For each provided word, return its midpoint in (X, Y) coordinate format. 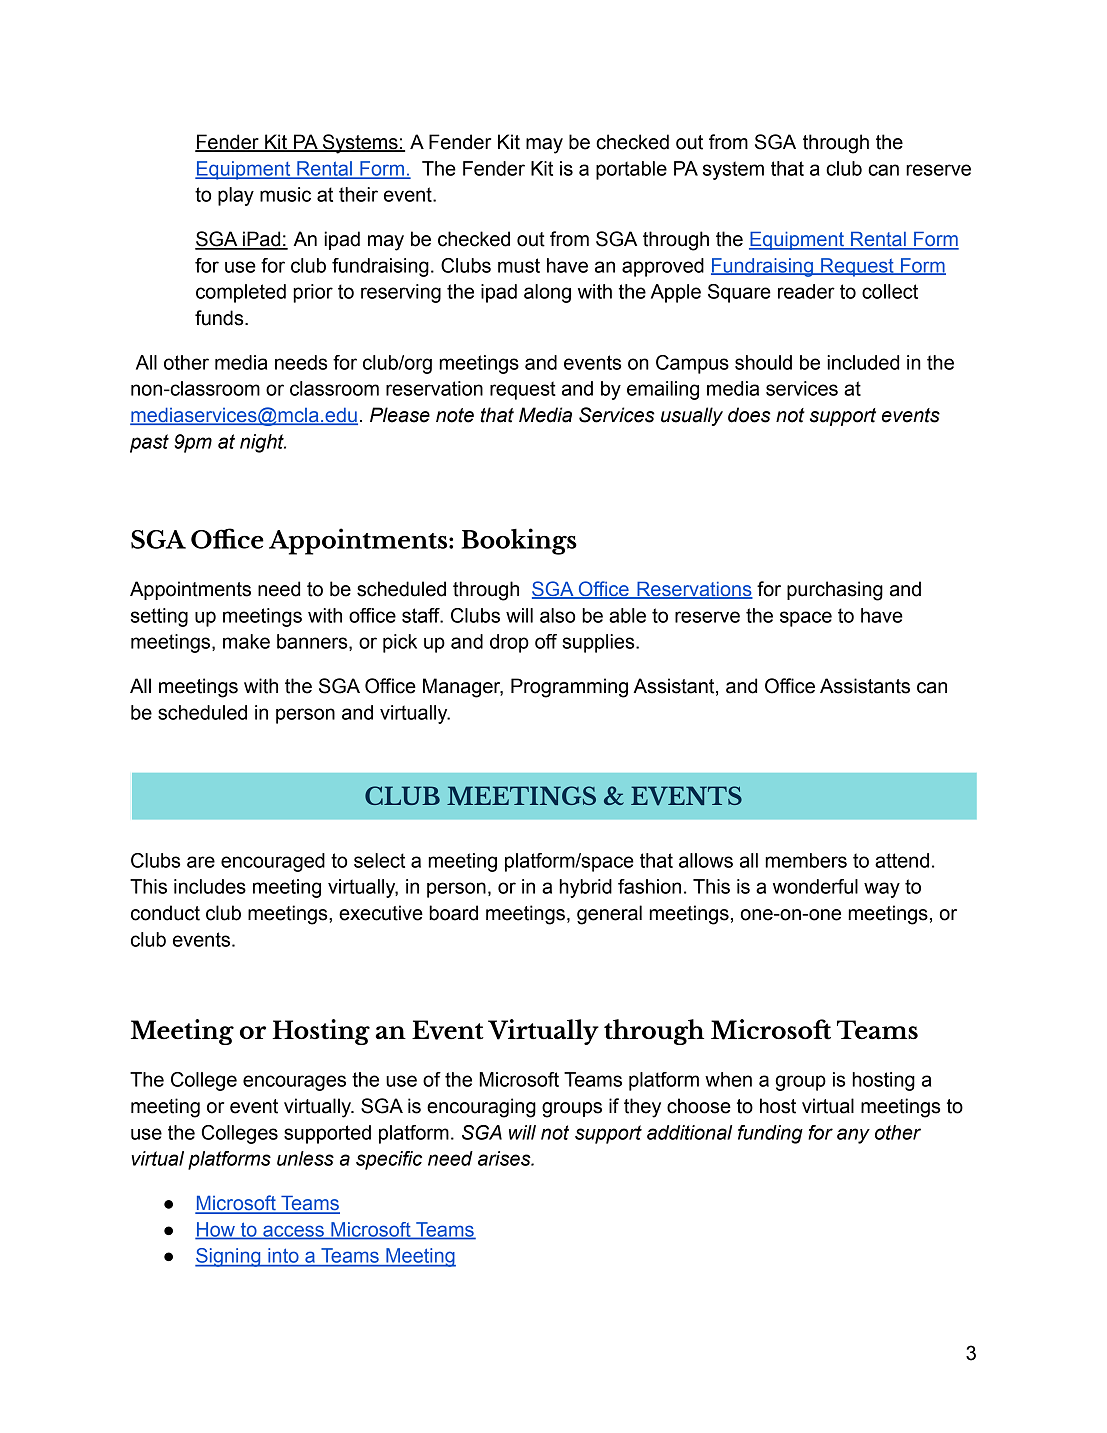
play (236, 196)
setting (159, 617)
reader (806, 291)
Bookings (519, 541)
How (216, 1230)
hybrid (585, 888)
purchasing (835, 591)
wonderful (815, 886)
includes (210, 886)
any (853, 1136)
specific (389, 1160)
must (519, 265)
